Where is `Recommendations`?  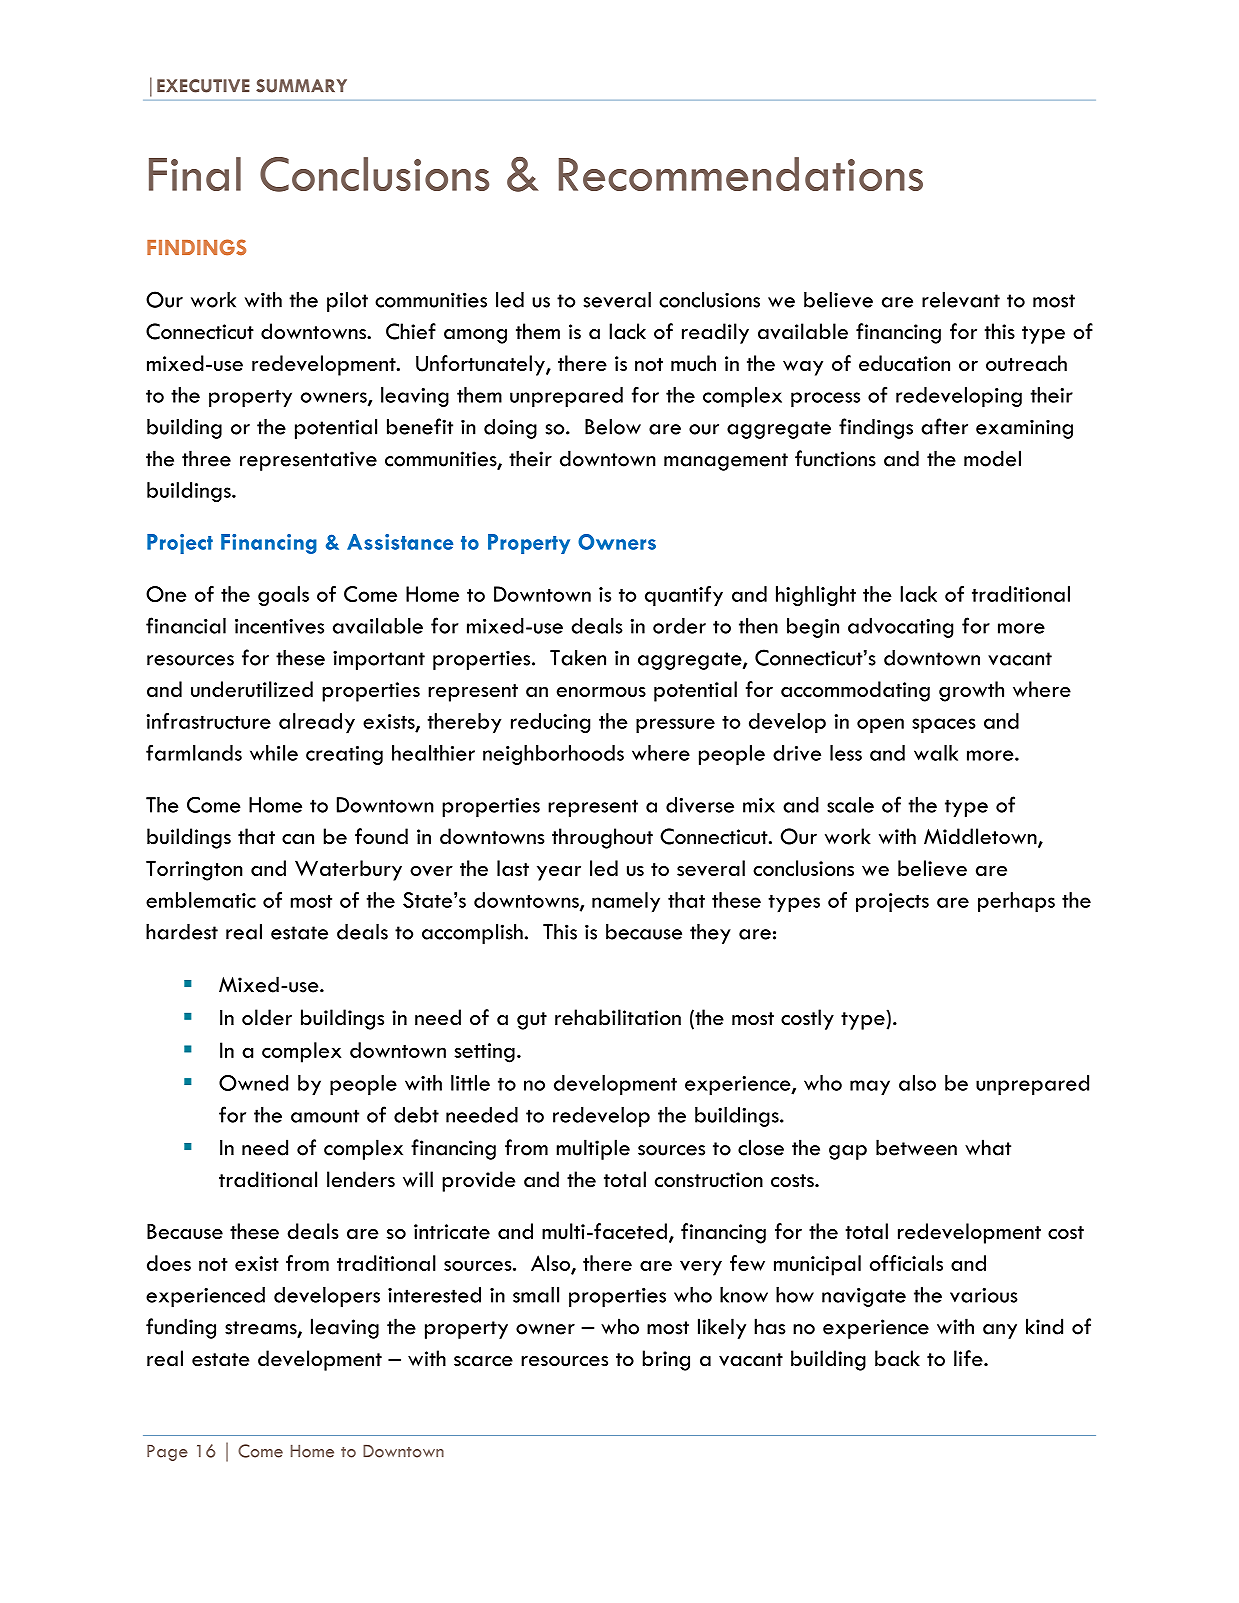
Recommendations is located at coordinates (741, 174).
